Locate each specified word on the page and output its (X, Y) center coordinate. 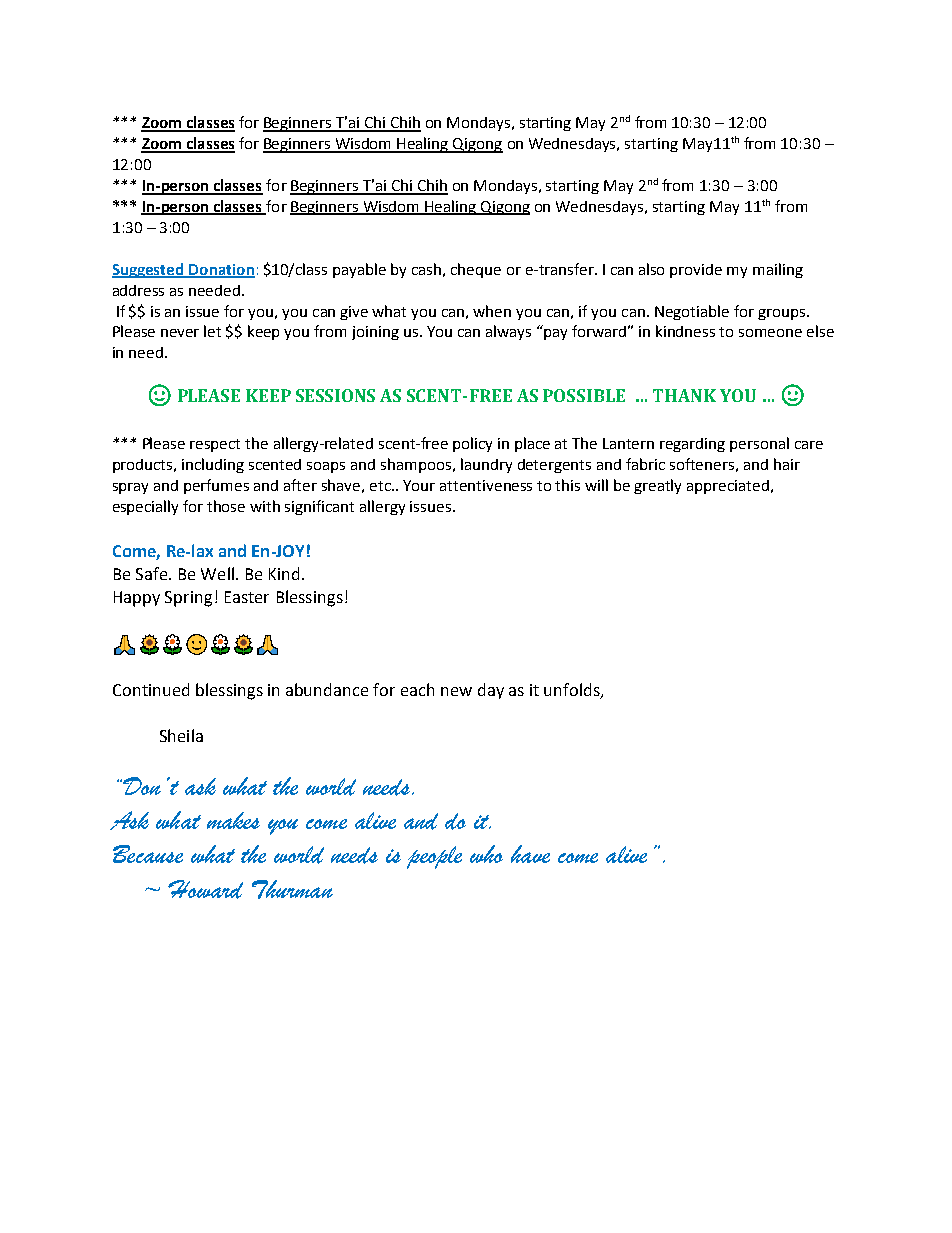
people (434, 857)
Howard (205, 889)
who (486, 854)
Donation (221, 270)
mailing (778, 270)
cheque (476, 270)
